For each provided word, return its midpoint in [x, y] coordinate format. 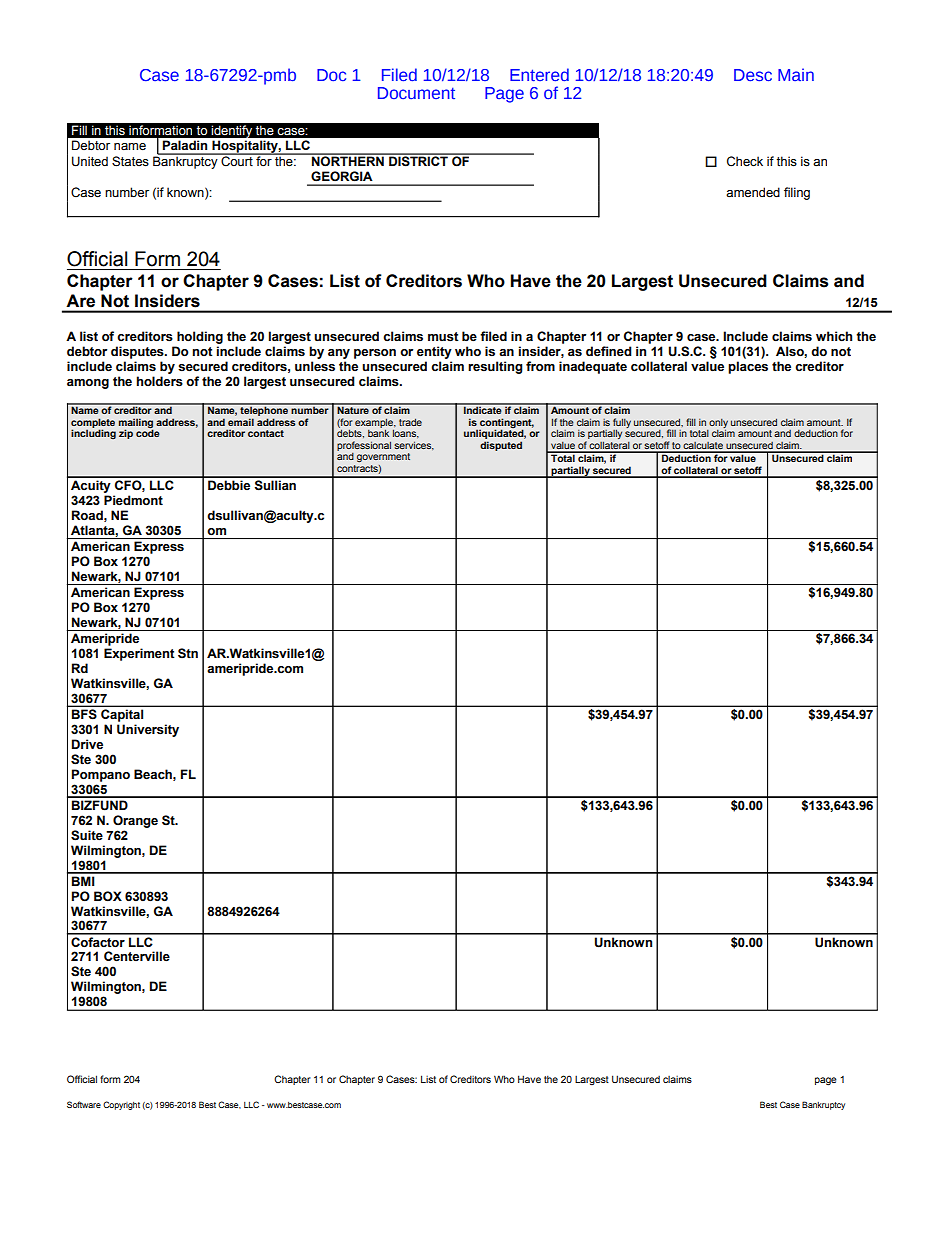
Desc [753, 75]
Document [416, 93]
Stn [188, 653]
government [383, 457]
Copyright [121, 1105]
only [718, 424]
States [130, 161]
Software [84, 1104]
